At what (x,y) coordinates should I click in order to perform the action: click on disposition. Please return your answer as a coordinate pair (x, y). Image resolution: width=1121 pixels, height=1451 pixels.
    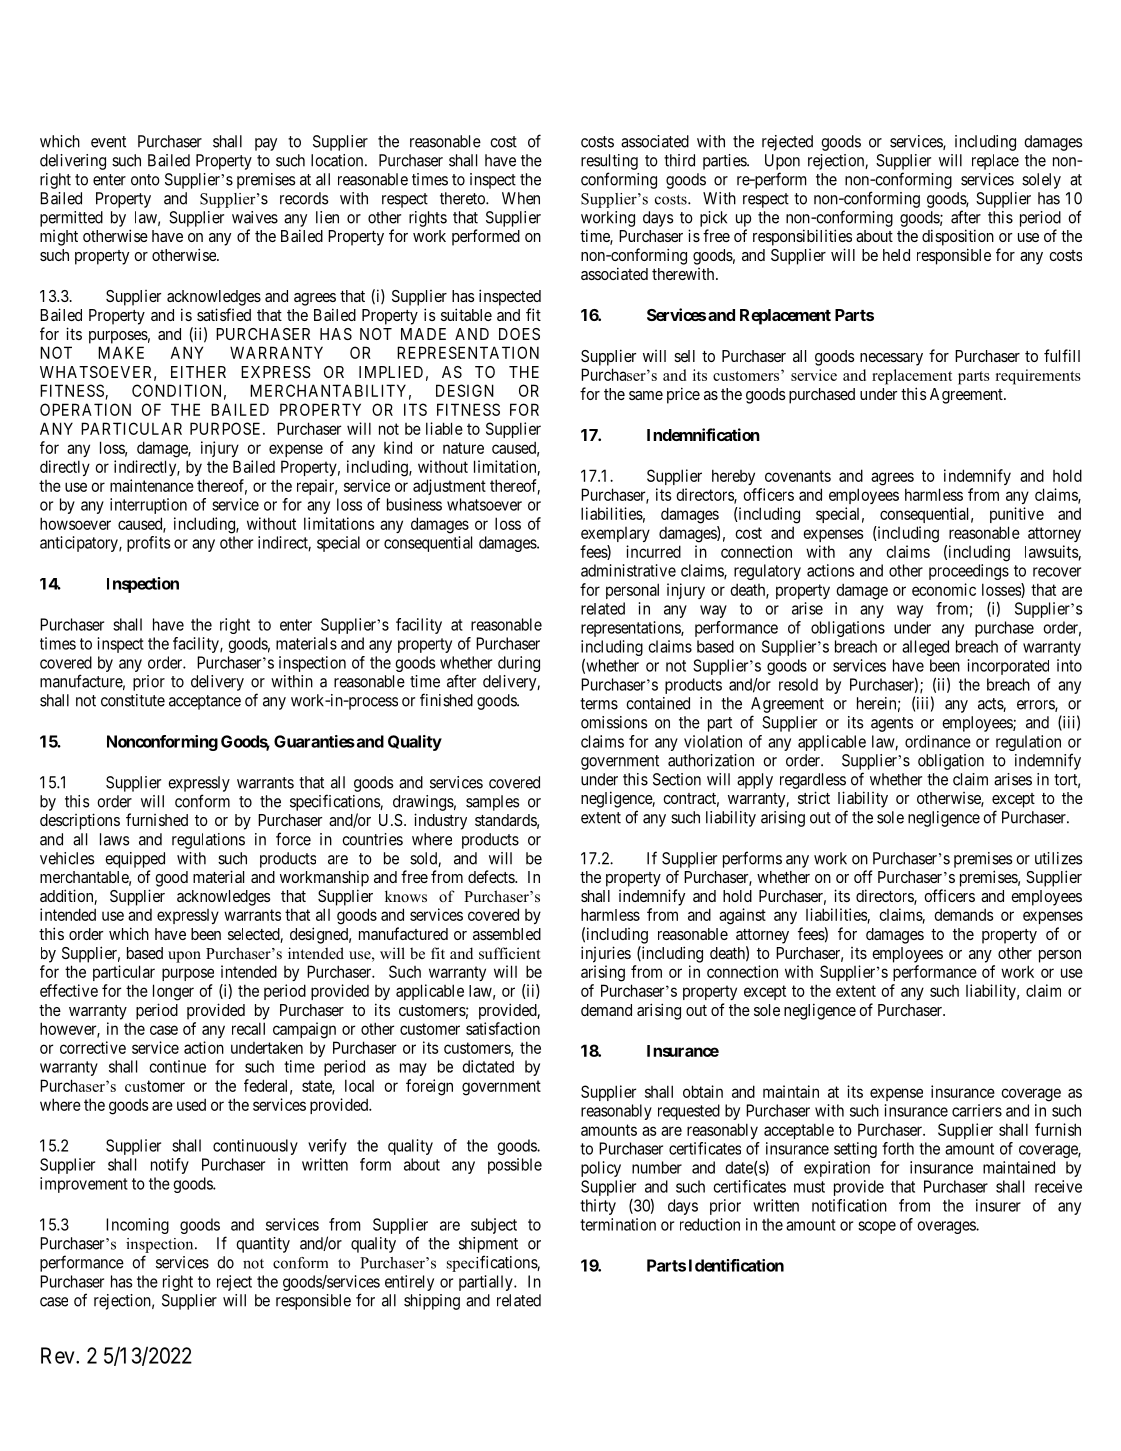
    Looking at the image, I should click on (958, 237).
